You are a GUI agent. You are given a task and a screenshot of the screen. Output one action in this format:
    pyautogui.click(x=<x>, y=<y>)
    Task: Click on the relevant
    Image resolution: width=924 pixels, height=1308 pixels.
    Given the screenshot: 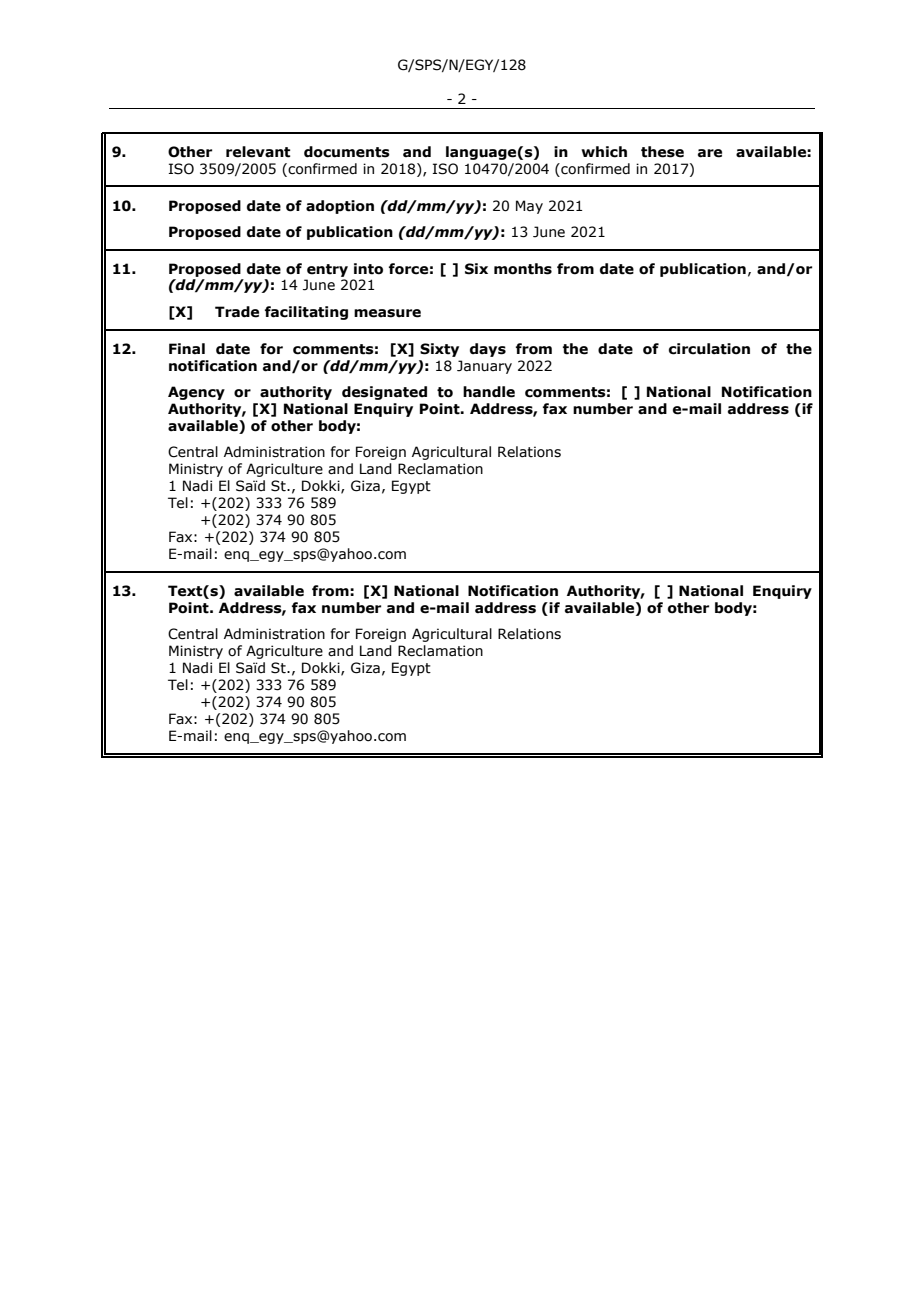 What is the action you would take?
    pyautogui.click(x=258, y=152)
